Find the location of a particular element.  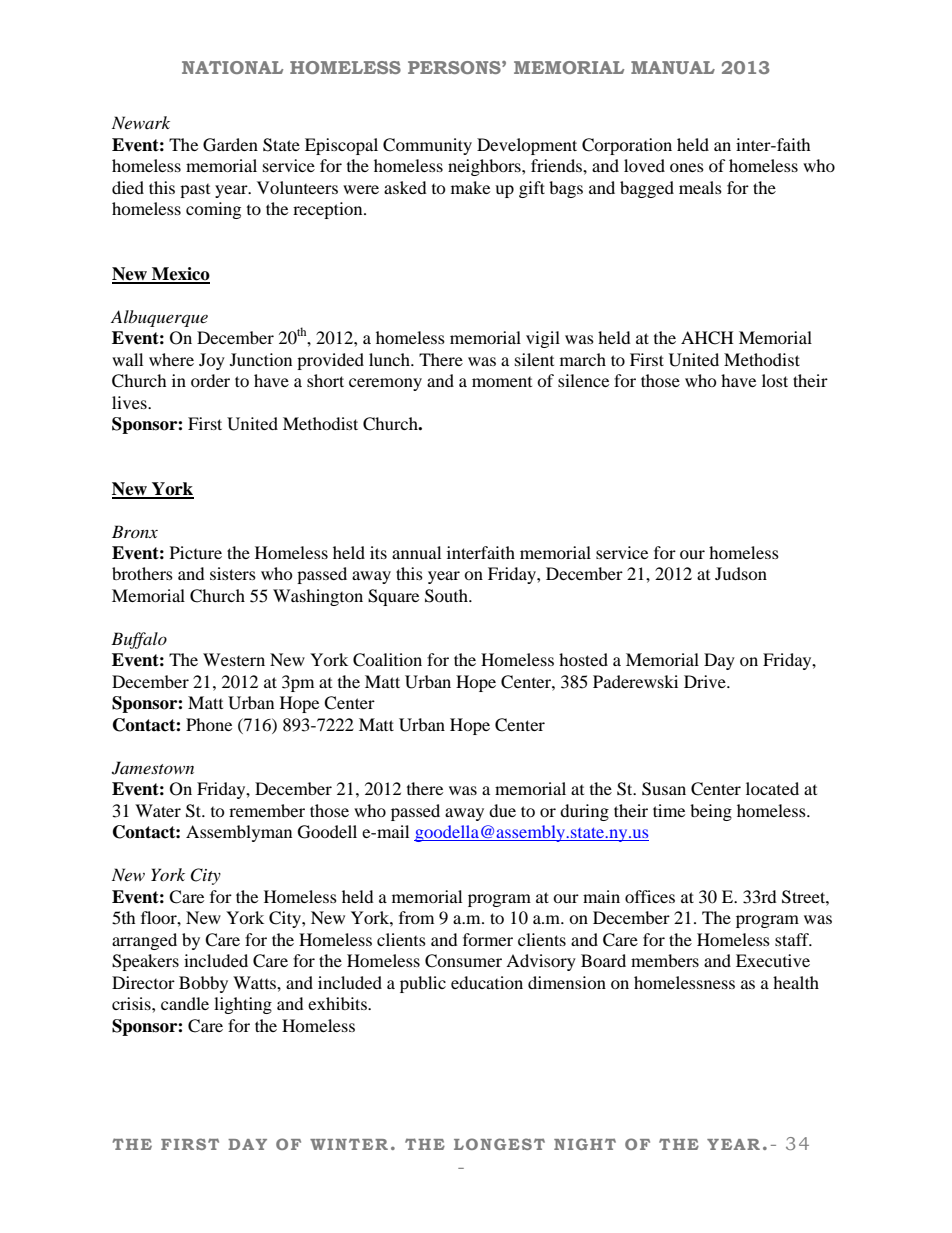

order is located at coordinates (210, 380).
